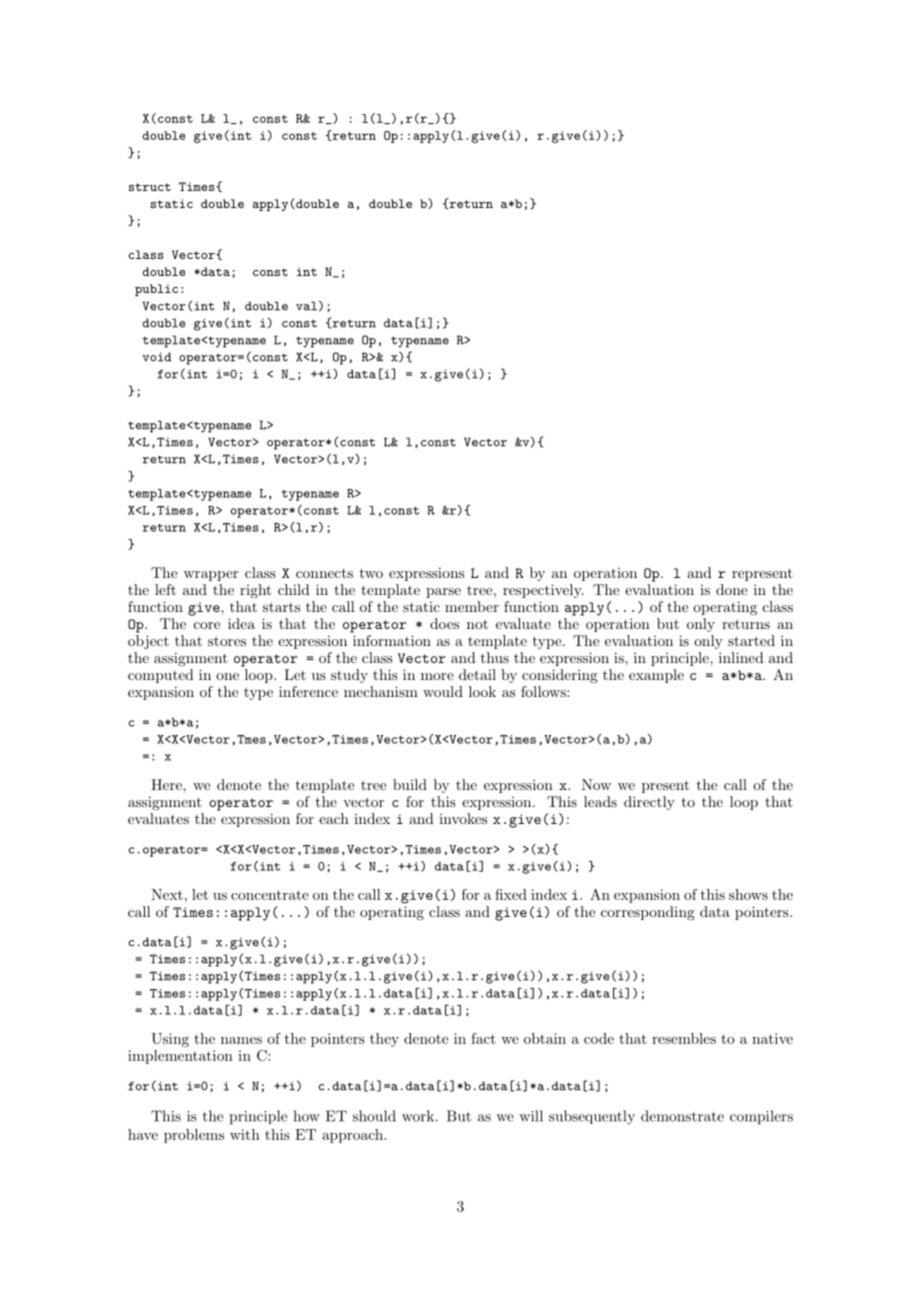  I want to click on struct, so click(150, 187).
